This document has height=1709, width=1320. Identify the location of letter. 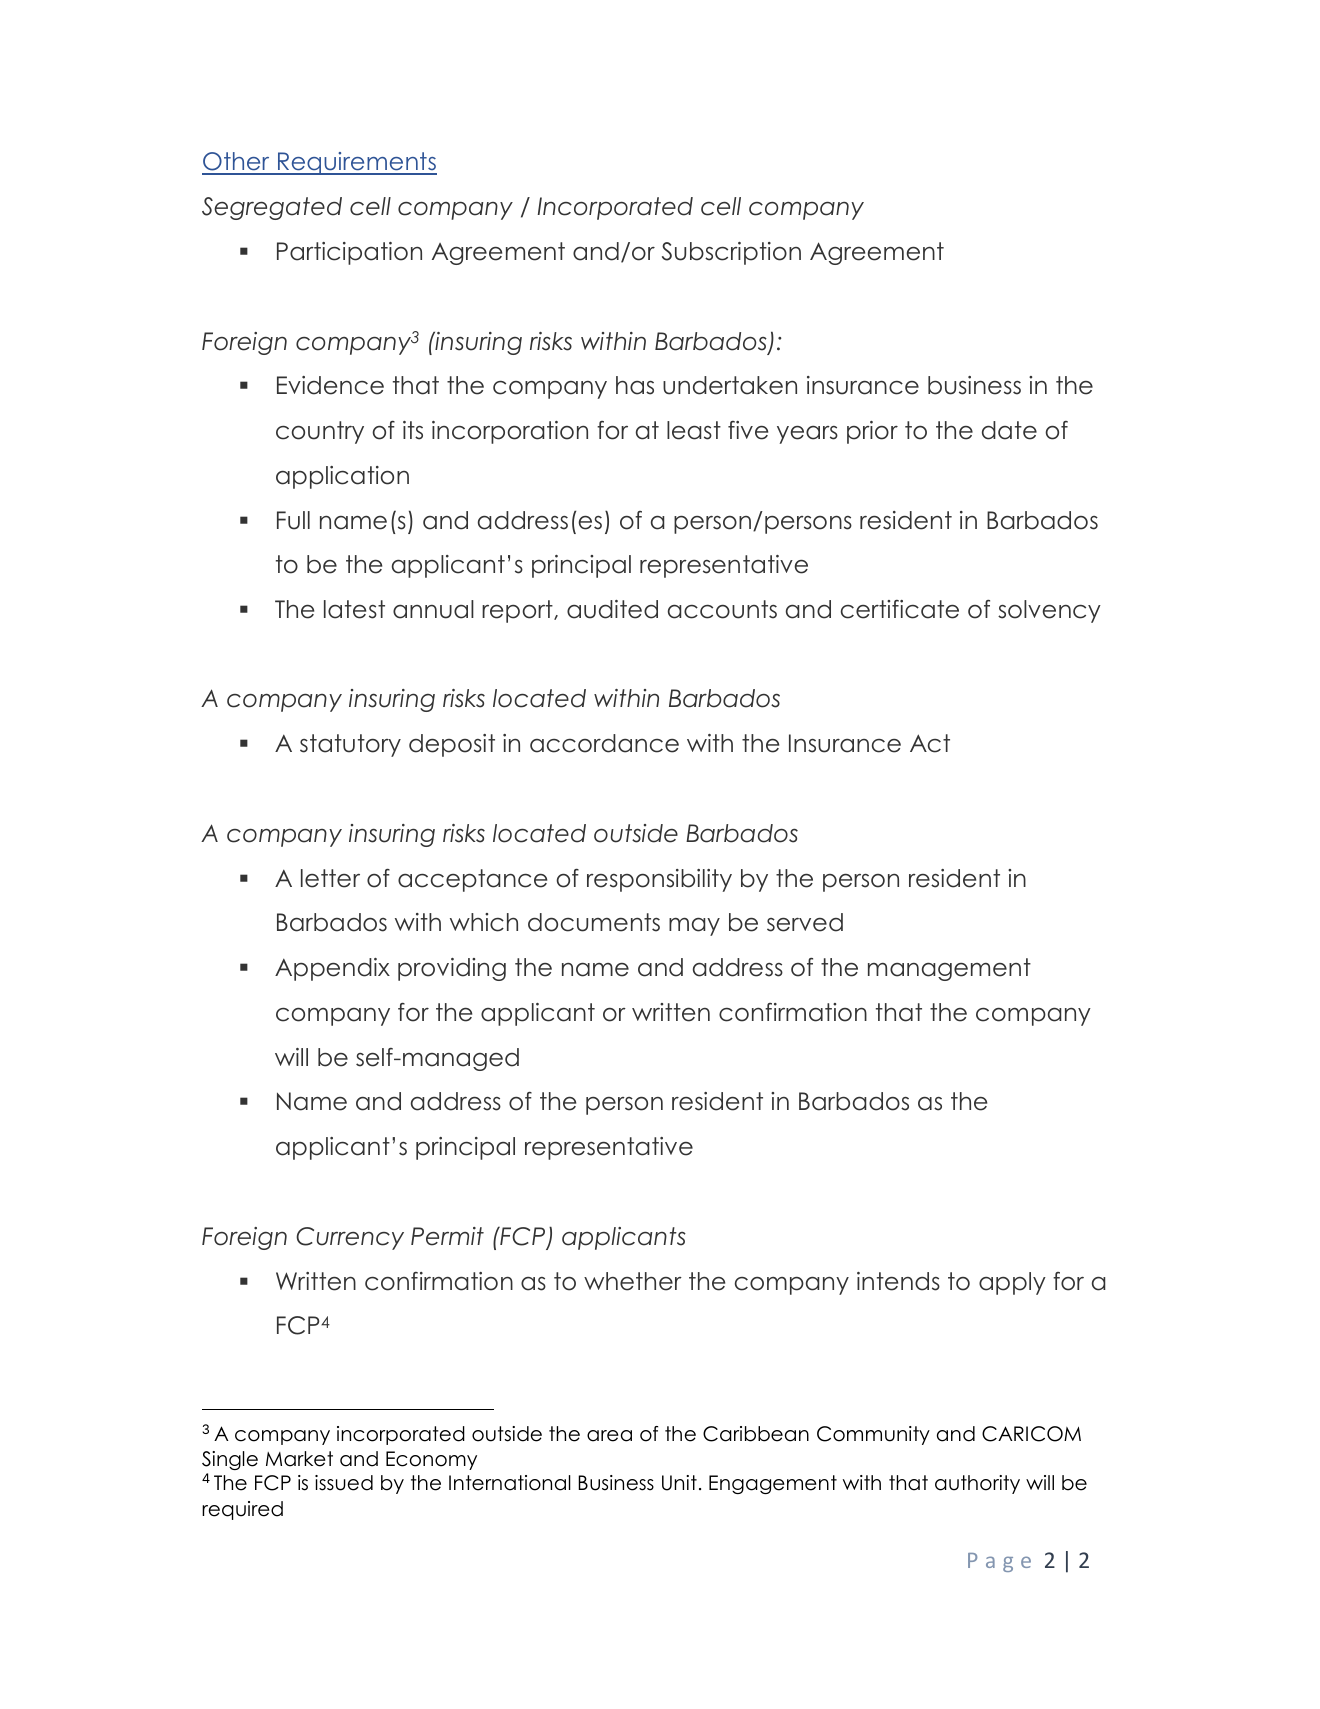
(330, 878).
